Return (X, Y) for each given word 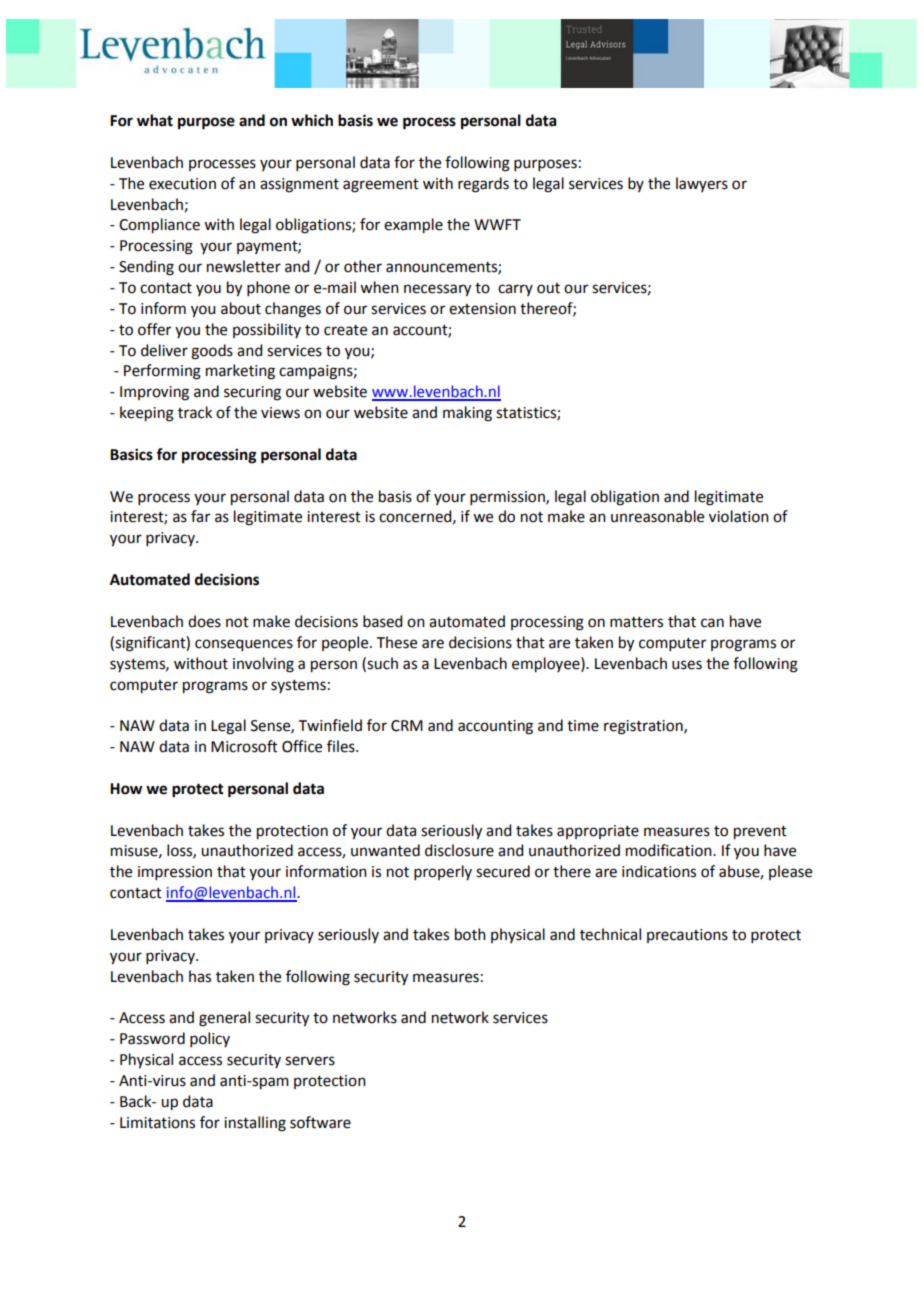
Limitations (157, 1123)
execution (182, 184)
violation (739, 516)
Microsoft (244, 746)
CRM (407, 726)
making (467, 414)
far (200, 516)
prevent (760, 833)
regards (483, 185)
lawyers (702, 184)
